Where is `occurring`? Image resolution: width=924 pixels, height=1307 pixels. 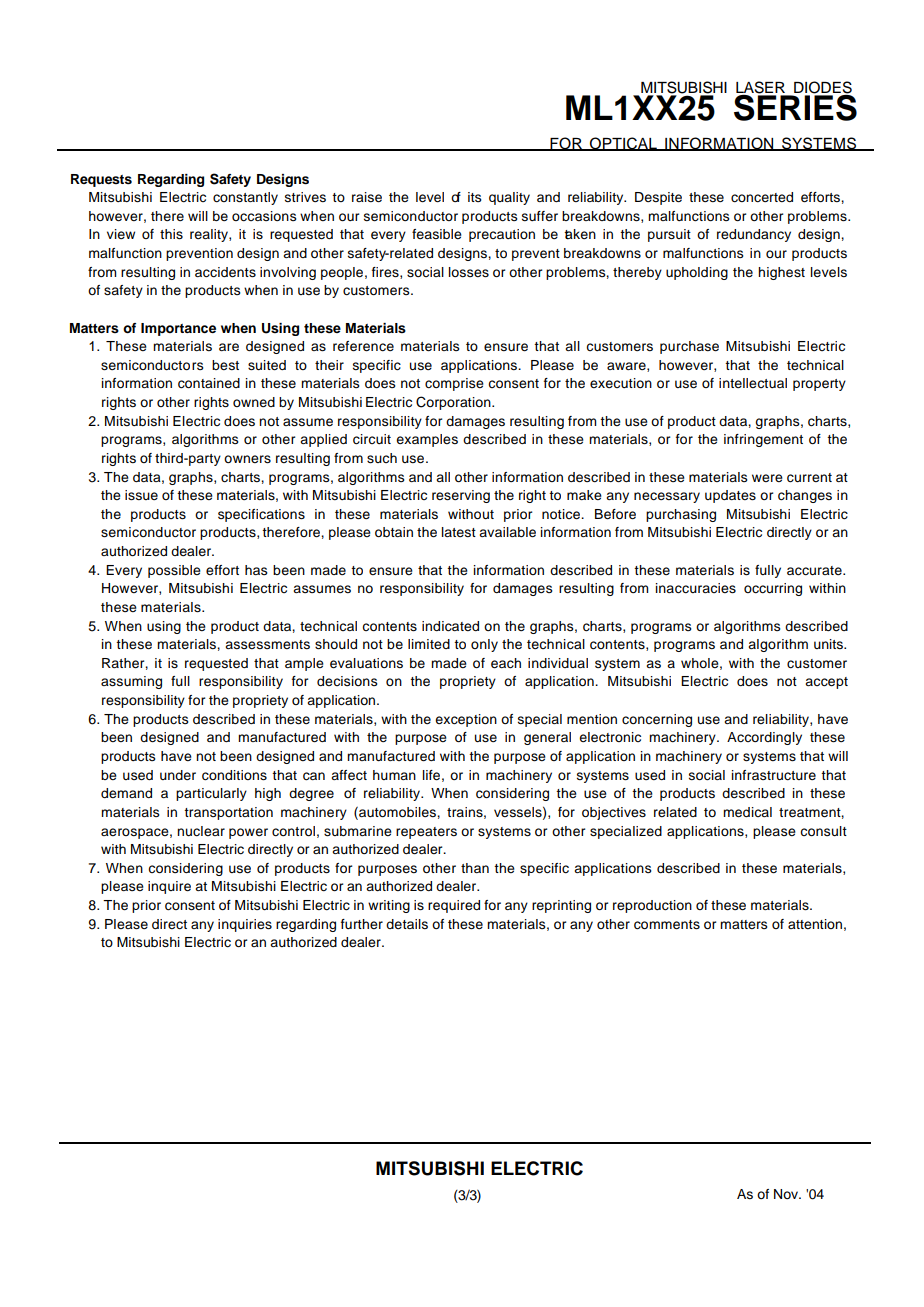 occurring is located at coordinates (773, 589).
